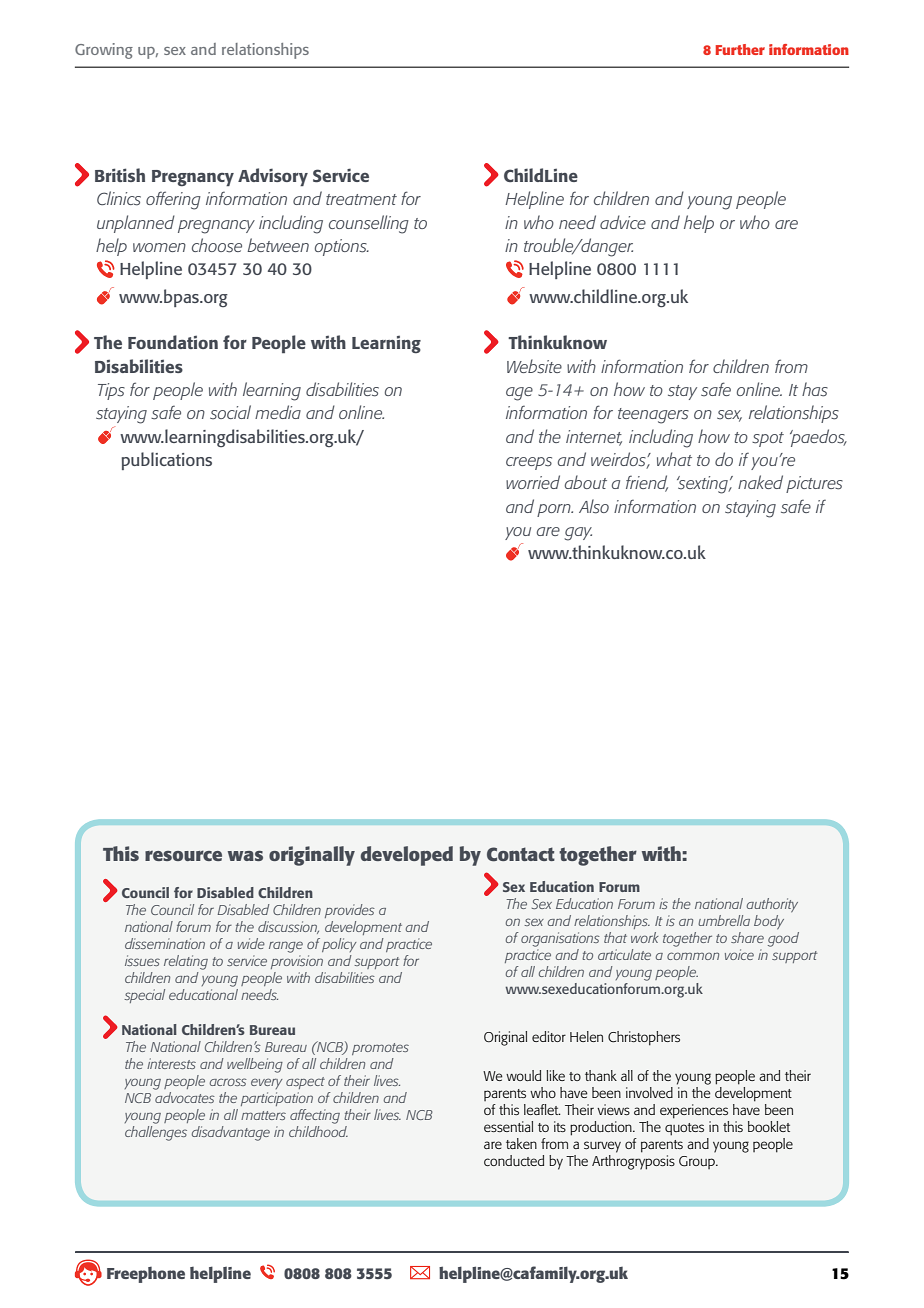  Describe the element at coordinates (529, 463) in the screenshot. I see `creeps` at that location.
